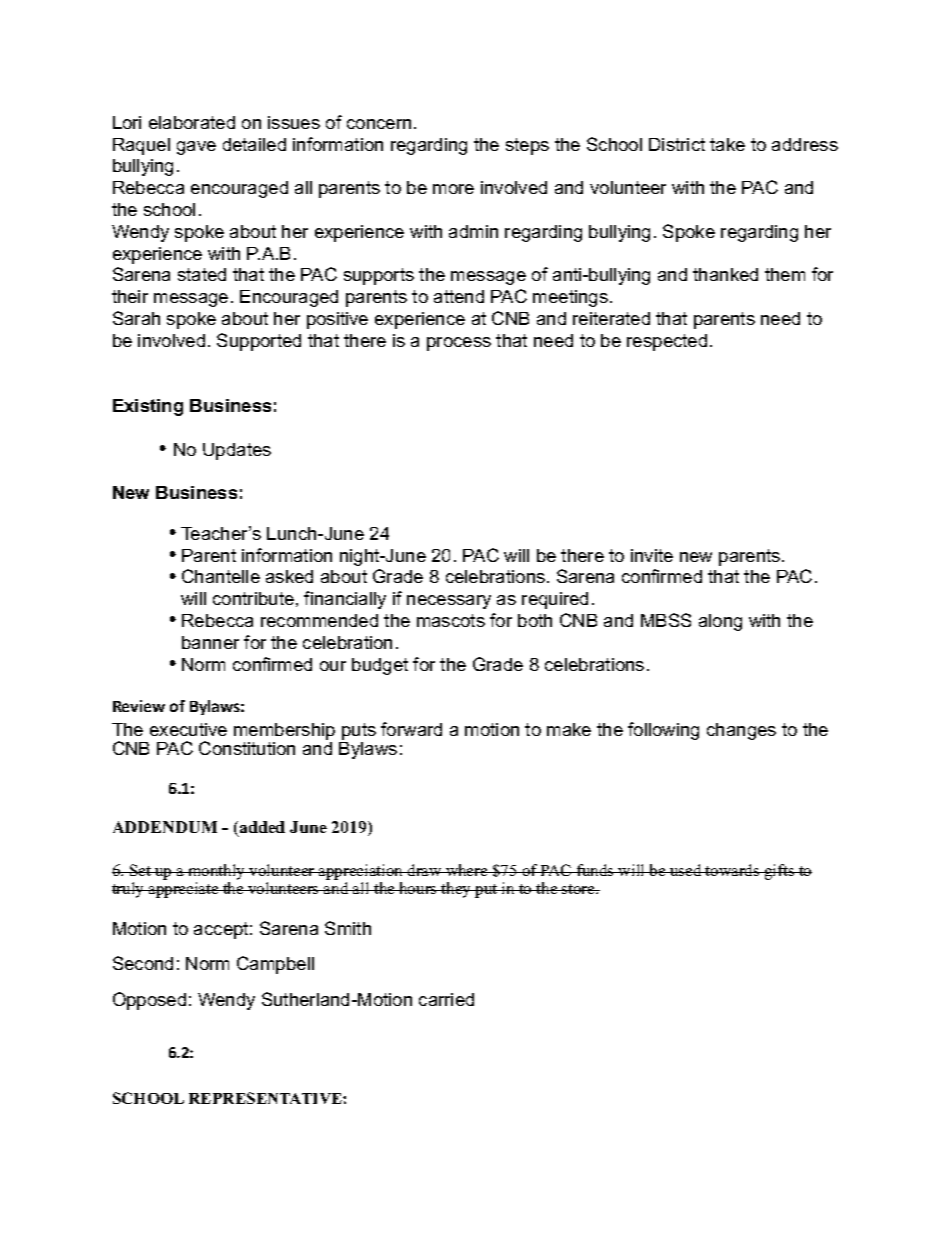  I want to click on Second, so click(143, 963).
